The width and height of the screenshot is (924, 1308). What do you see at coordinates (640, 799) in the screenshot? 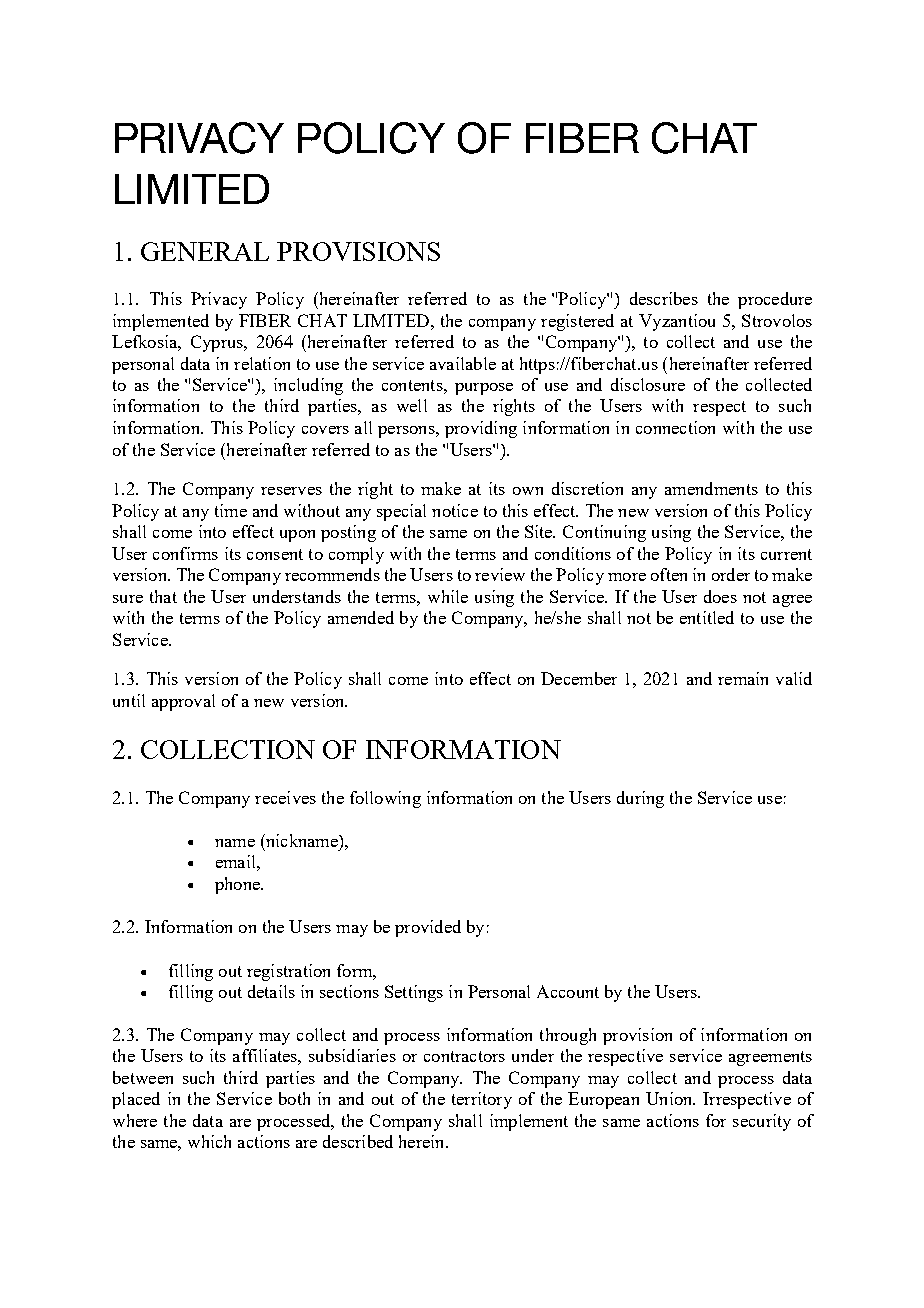
I see `during` at bounding box center [640, 799].
